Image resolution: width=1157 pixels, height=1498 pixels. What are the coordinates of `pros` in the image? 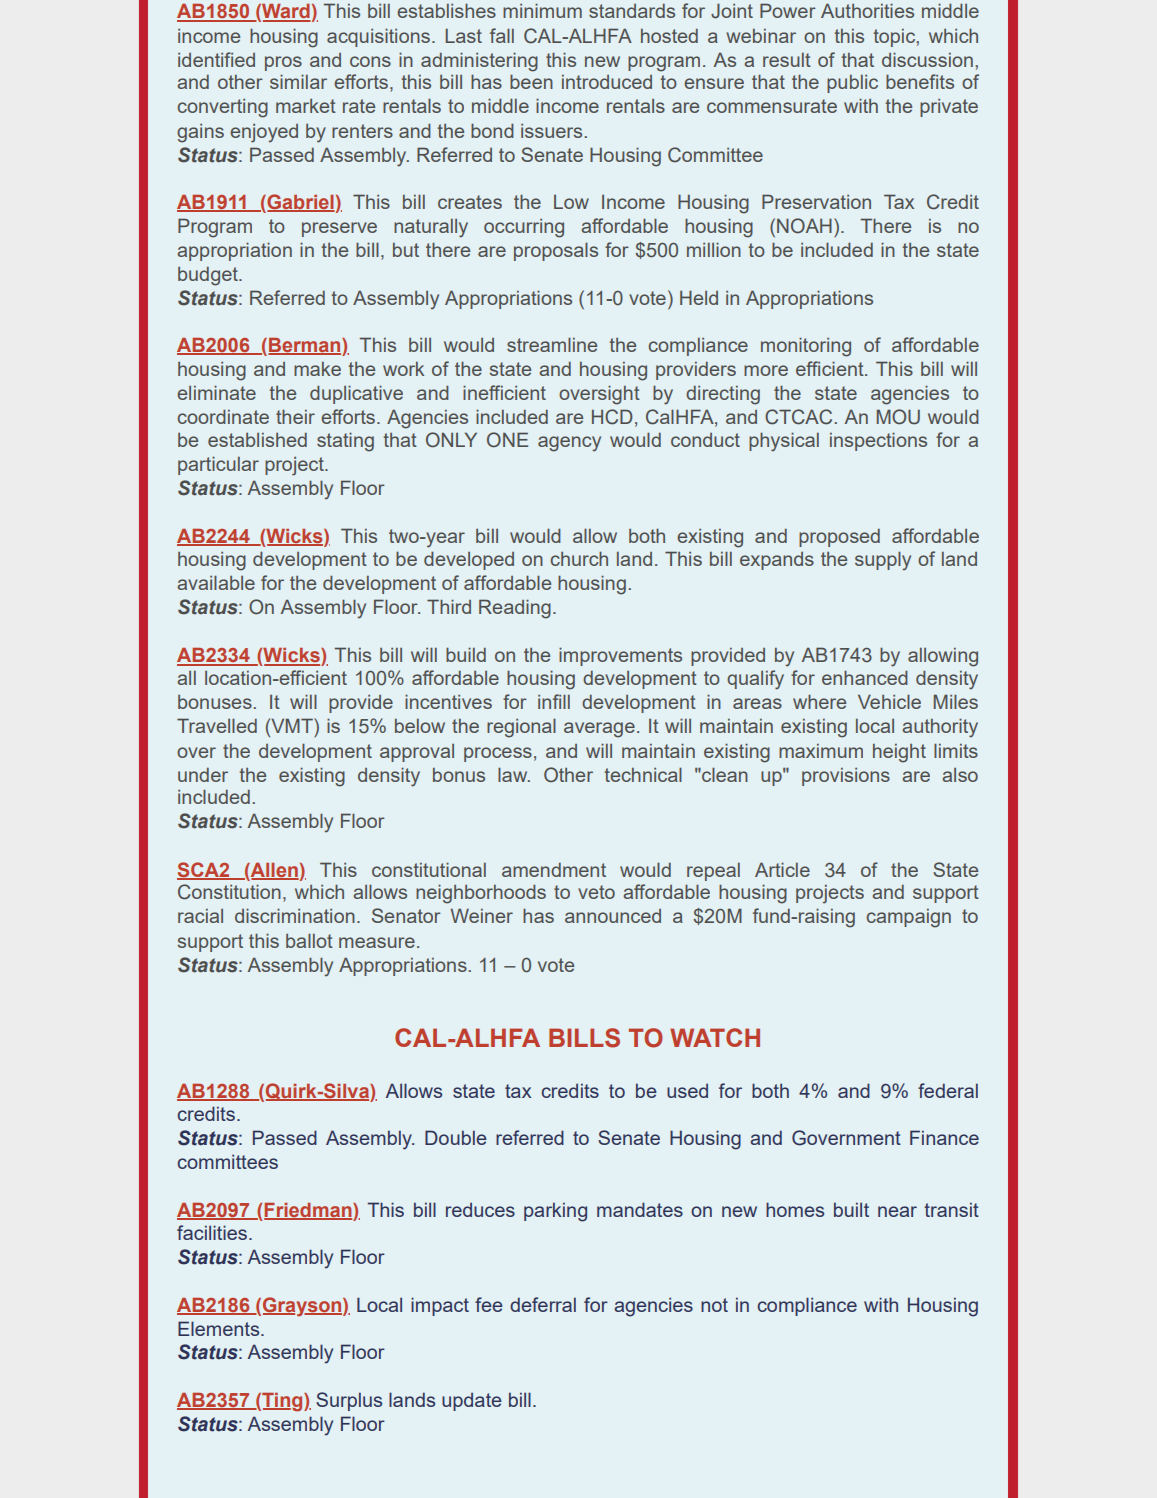 It's located at (283, 63).
